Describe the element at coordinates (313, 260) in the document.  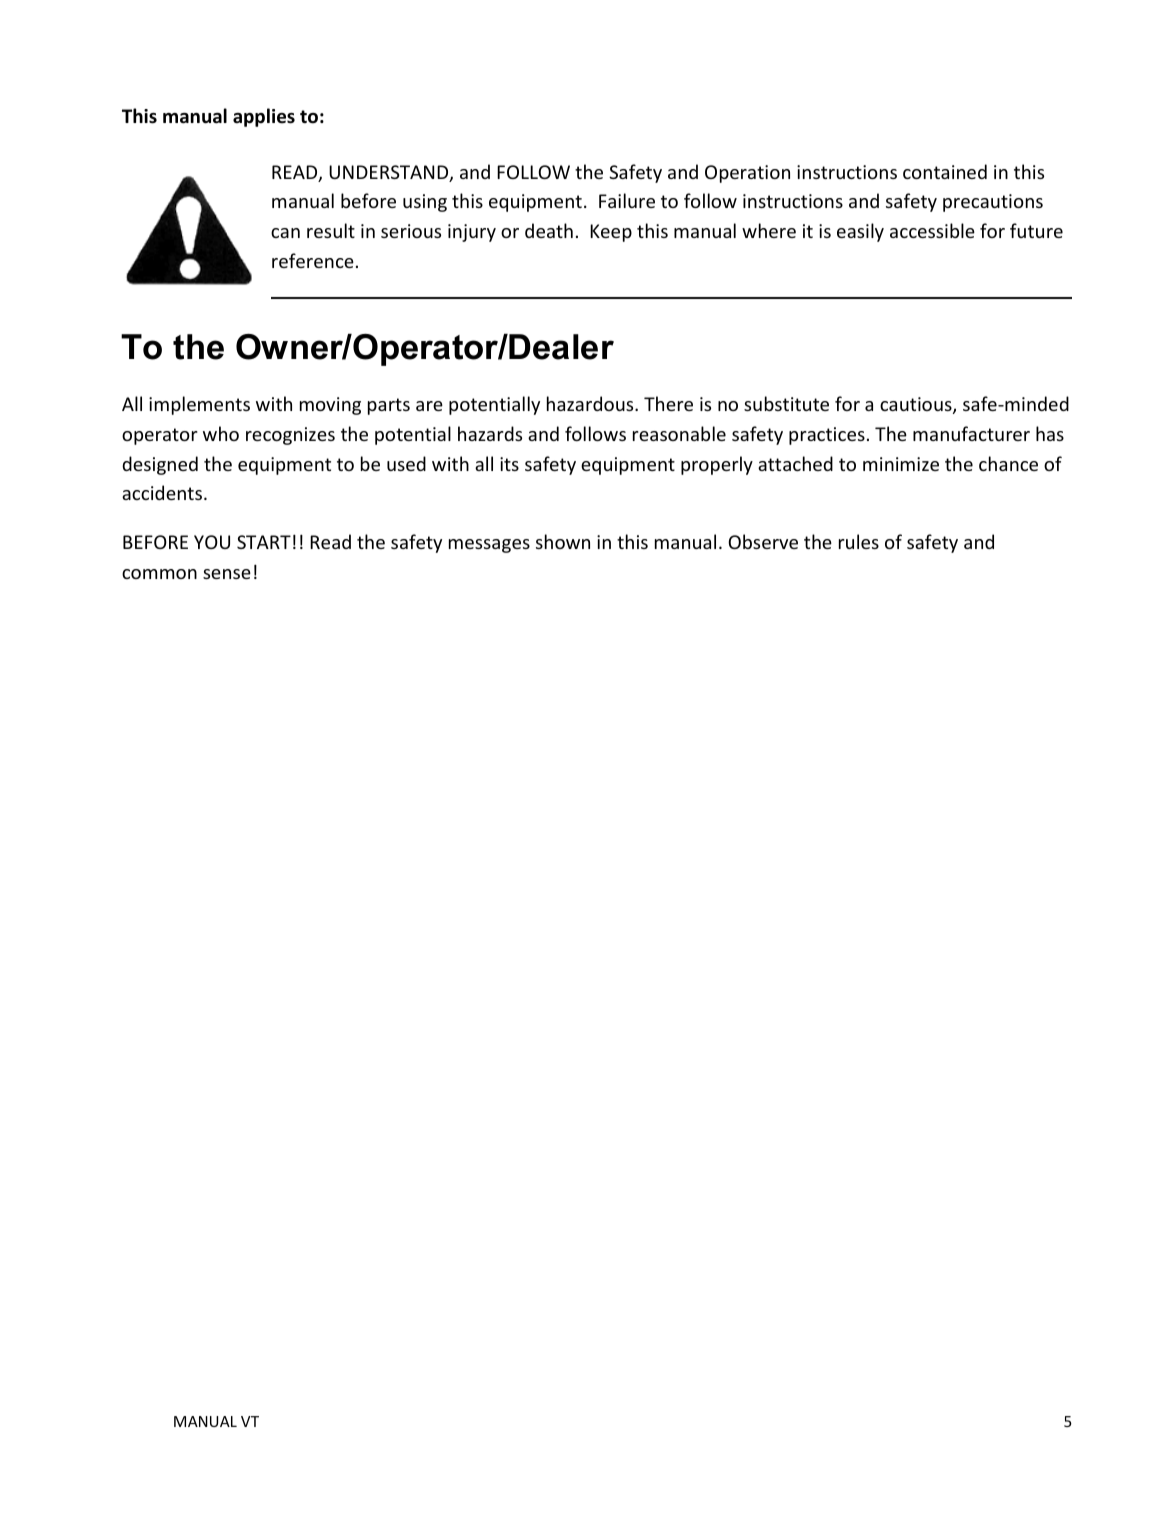
I see `reference` at that location.
